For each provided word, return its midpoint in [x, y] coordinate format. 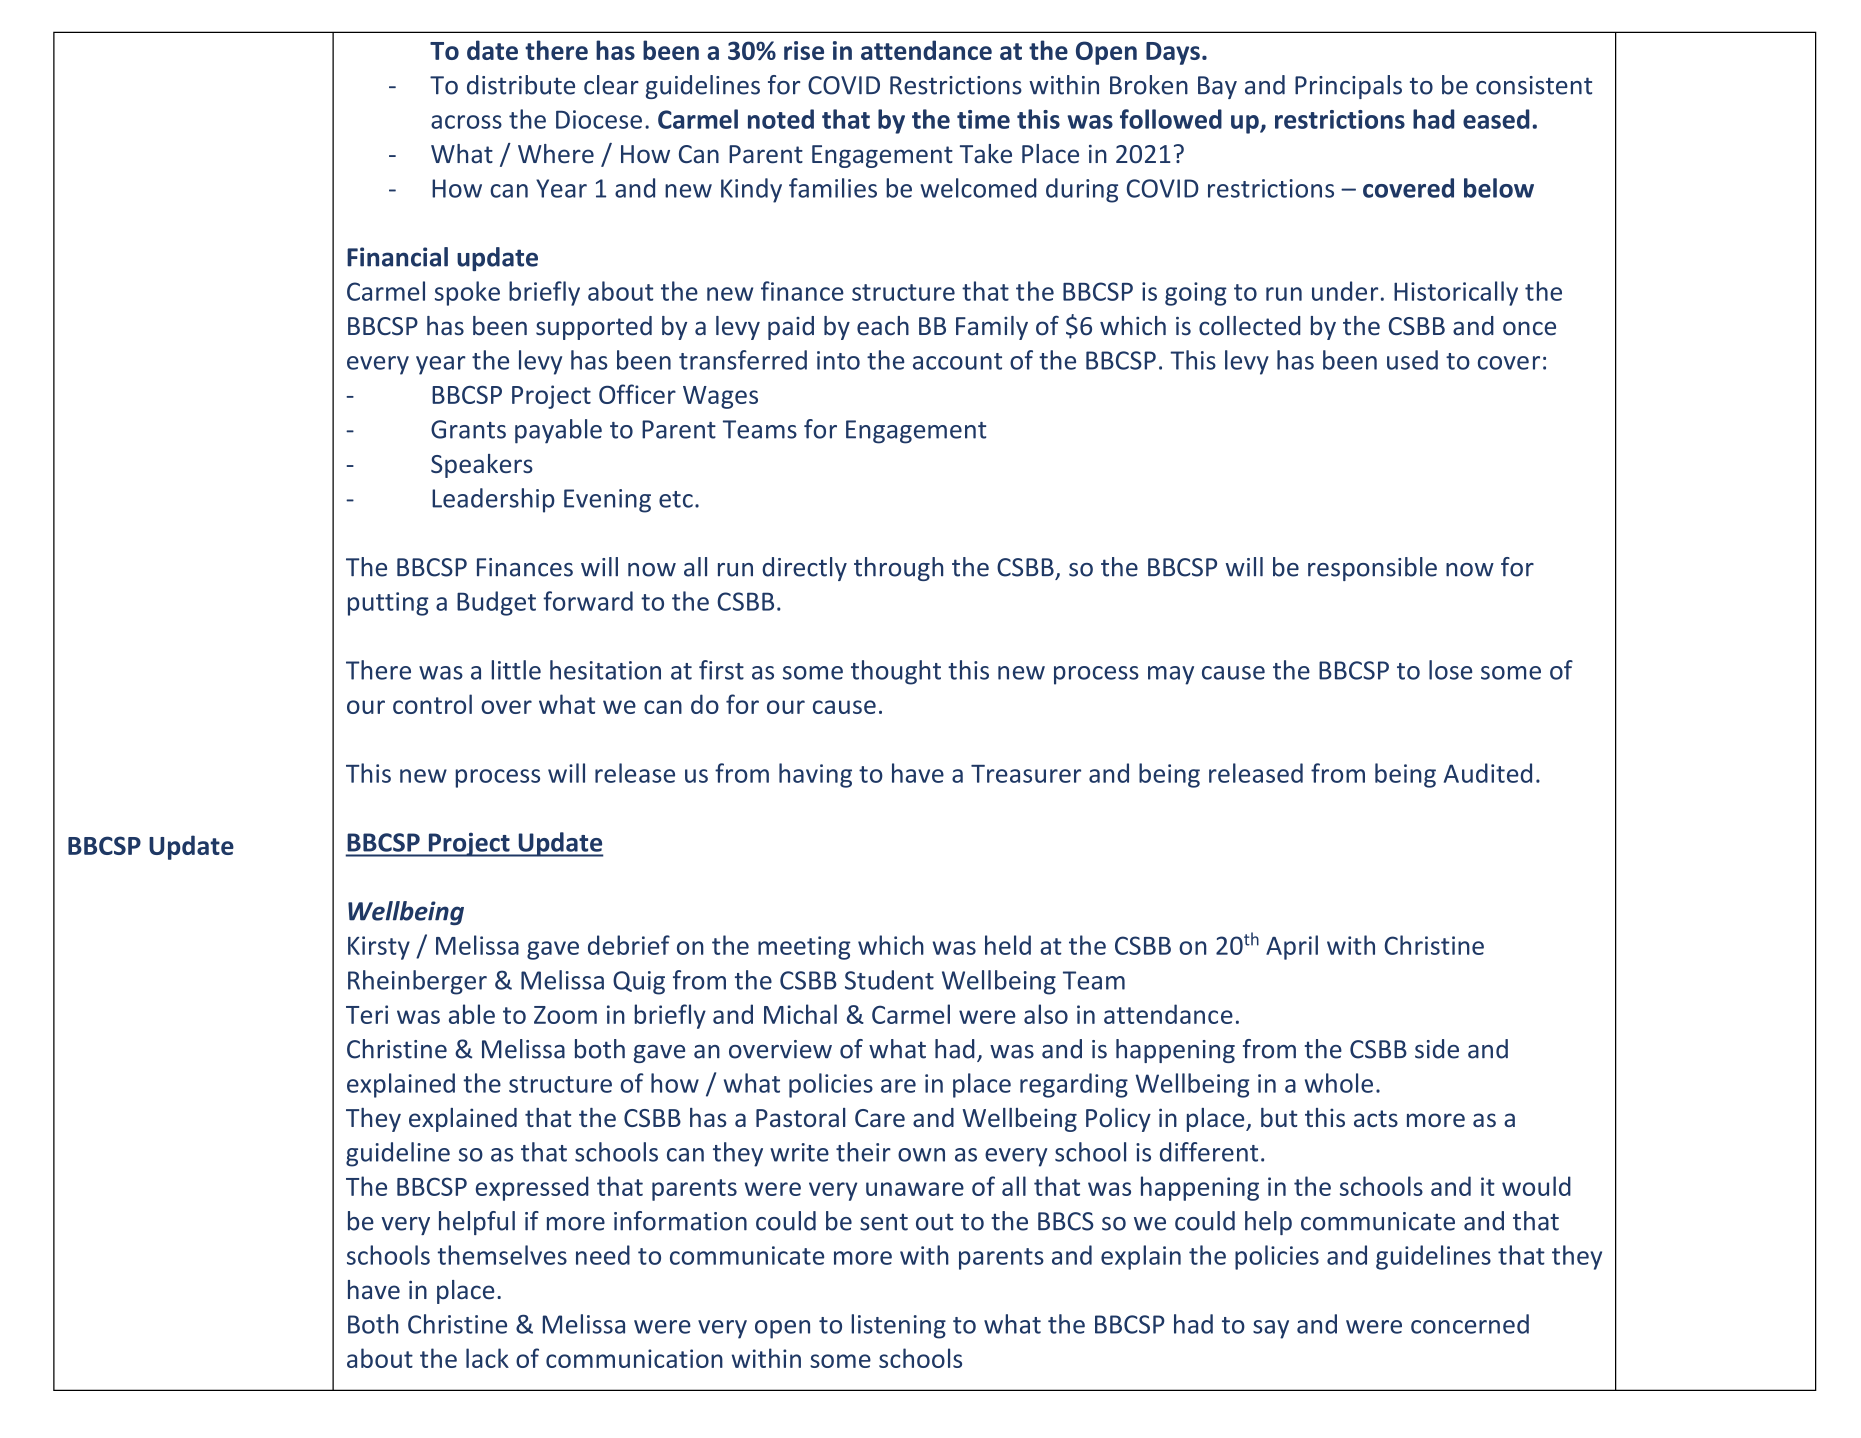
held [1008, 945]
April [1292, 947]
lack [487, 1358]
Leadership [493, 500]
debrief [629, 945]
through [898, 569]
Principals [1348, 87]
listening [898, 1326]
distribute [521, 85]
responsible [1372, 569]
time [983, 119]
